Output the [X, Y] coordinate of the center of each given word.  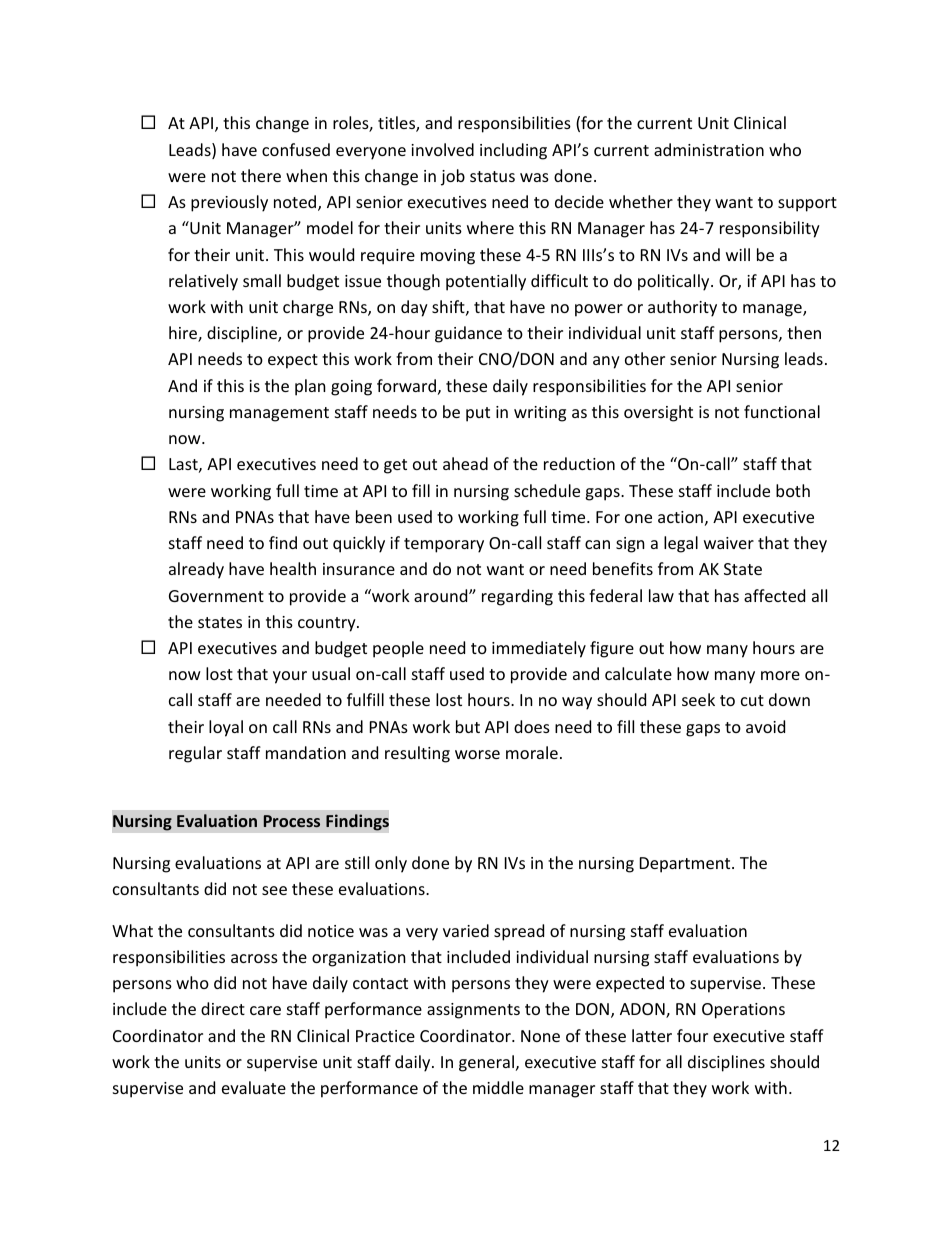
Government [216, 596]
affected [774, 595]
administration [709, 149]
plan [310, 387]
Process [292, 821]
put [478, 414]
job [453, 177]
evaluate [254, 1087]
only [391, 864]
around [442, 595]
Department [686, 865]
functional [782, 411]
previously [229, 203]
